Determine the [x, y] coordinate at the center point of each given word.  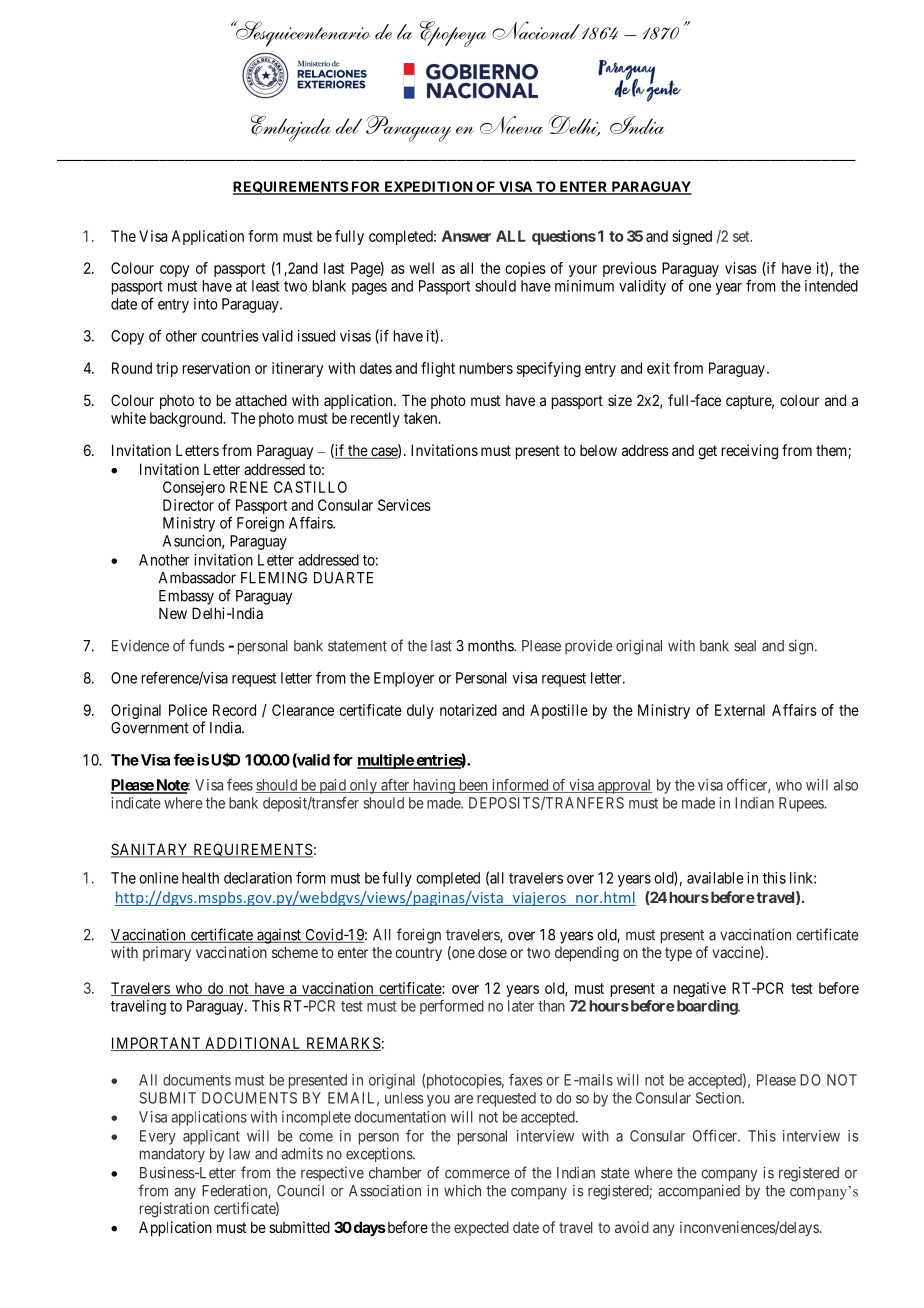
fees [240, 785]
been [473, 786]
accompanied [699, 1192]
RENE [249, 487]
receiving [750, 452]
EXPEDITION [428, 188]
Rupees [802, 804]
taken [422, 418]
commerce [477, 1174]
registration [174, 1210]
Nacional [536, 30]
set [742, 236]
